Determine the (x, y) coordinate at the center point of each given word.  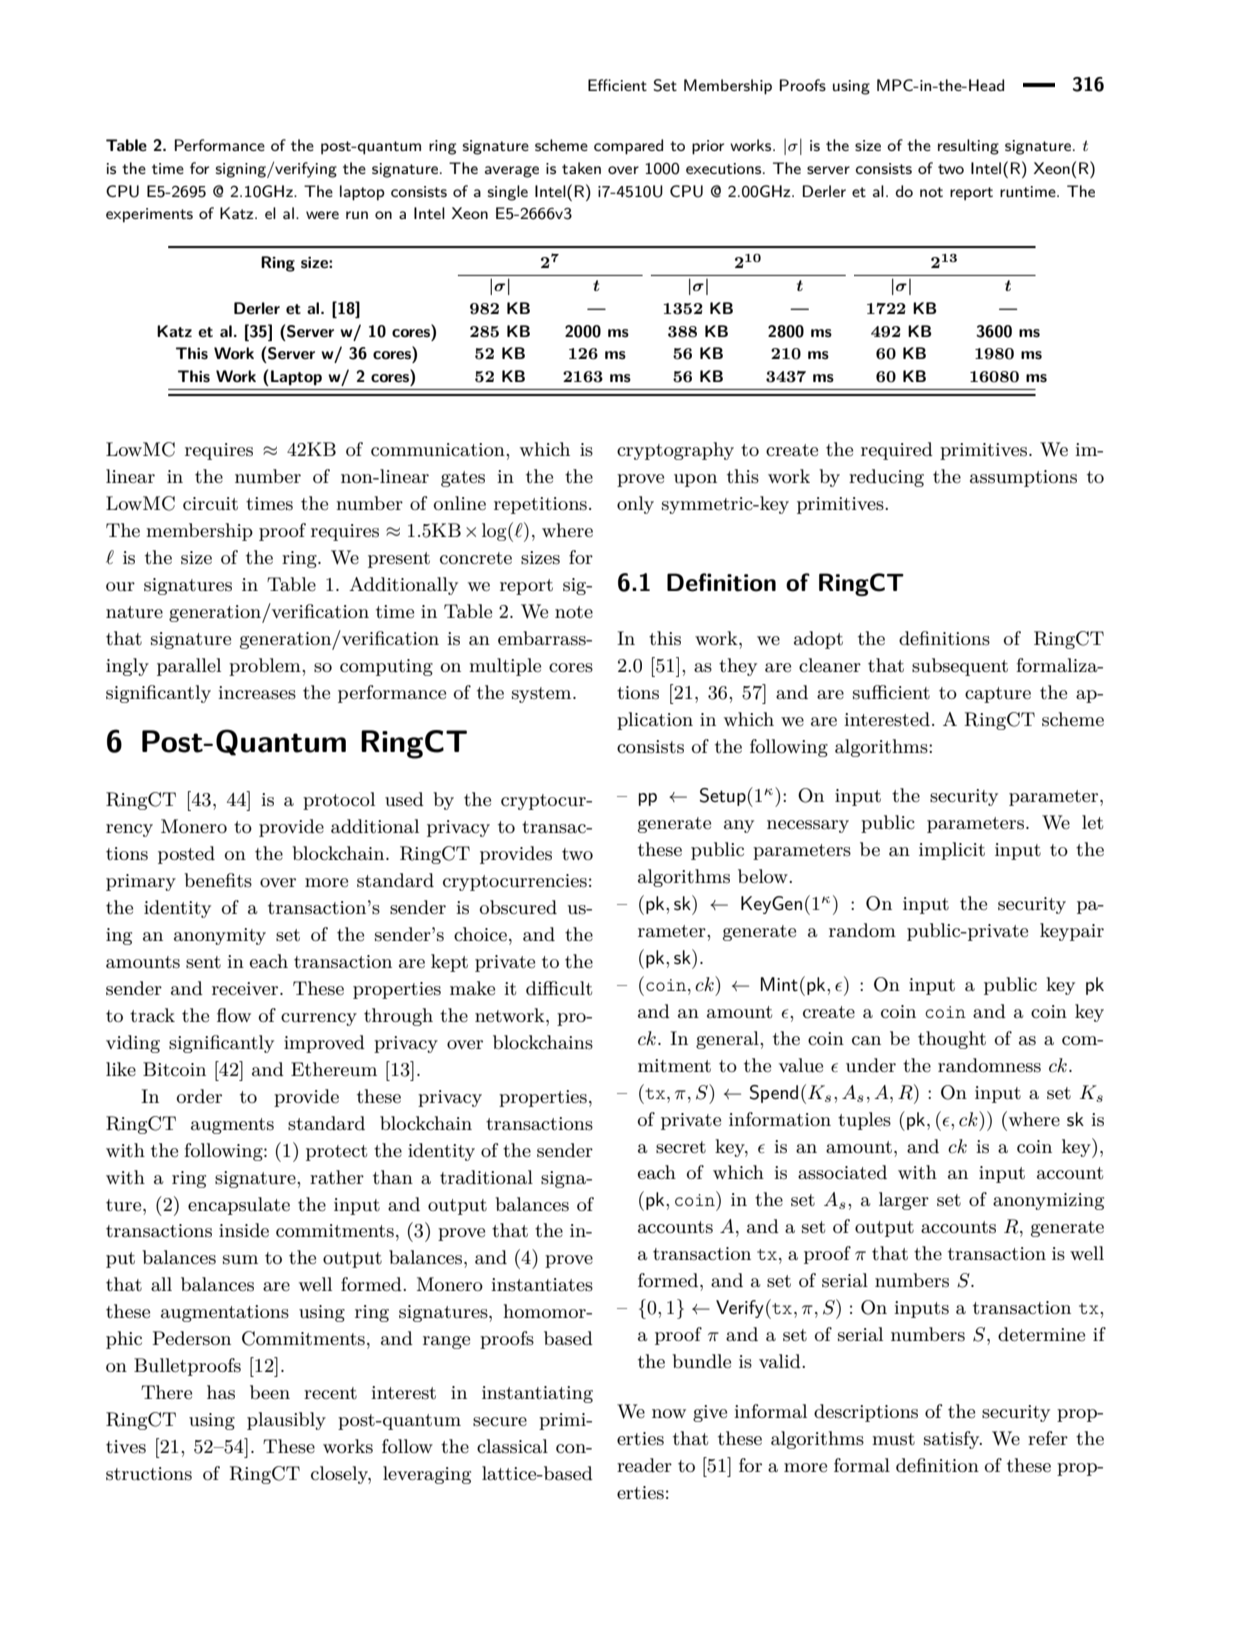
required (897, 451)
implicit (952, 851)
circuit (210, 504)
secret (681, 1147)
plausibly (286, 1421)
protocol (339, 801)
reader (644, 1465)
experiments (149, 215)
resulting (968, 147)
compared (628, 147)
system (543, 695)
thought (952, 1040)
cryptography (675, 451)
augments (232, 1126)
